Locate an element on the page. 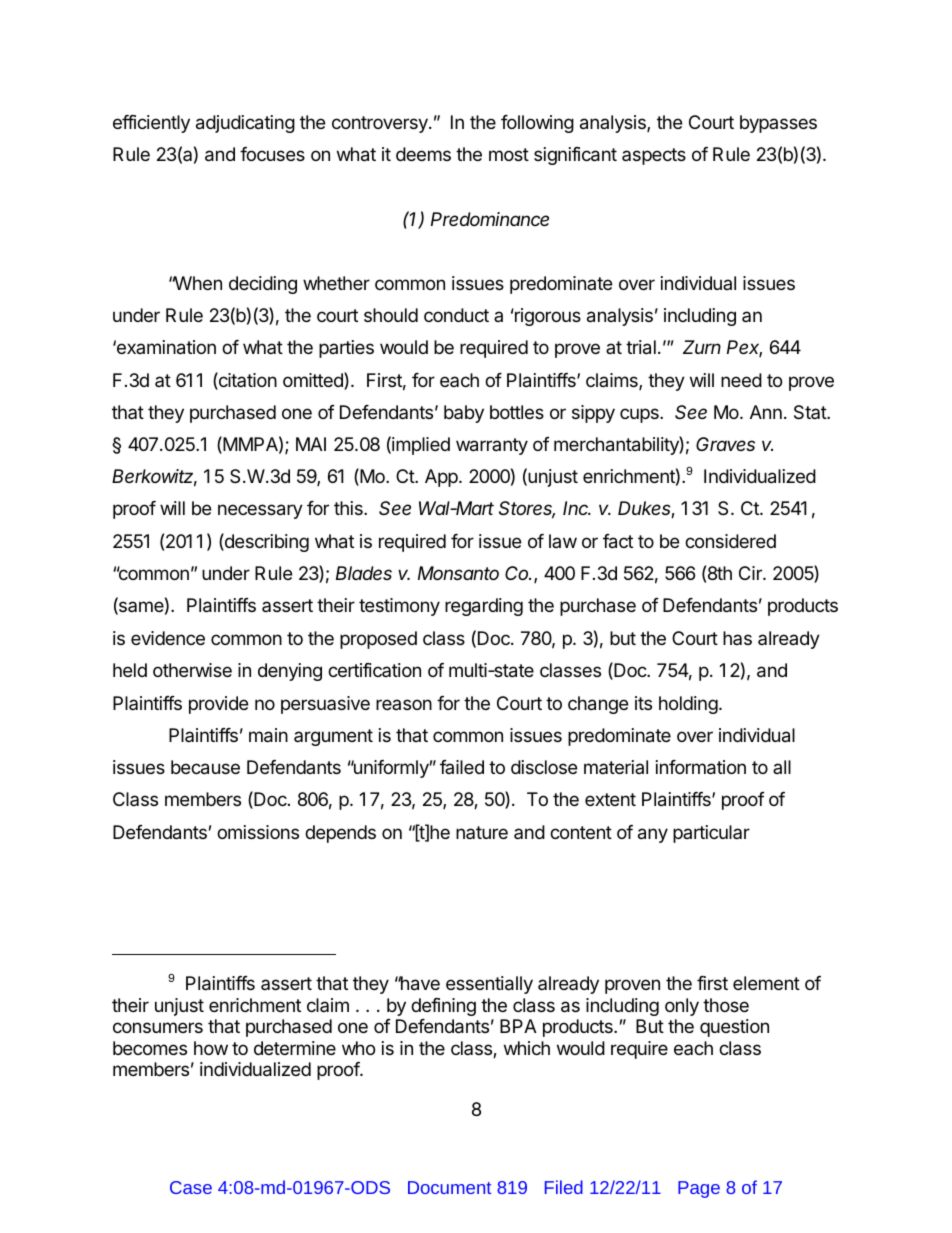  Document is located at coordinates (449, 1187).
